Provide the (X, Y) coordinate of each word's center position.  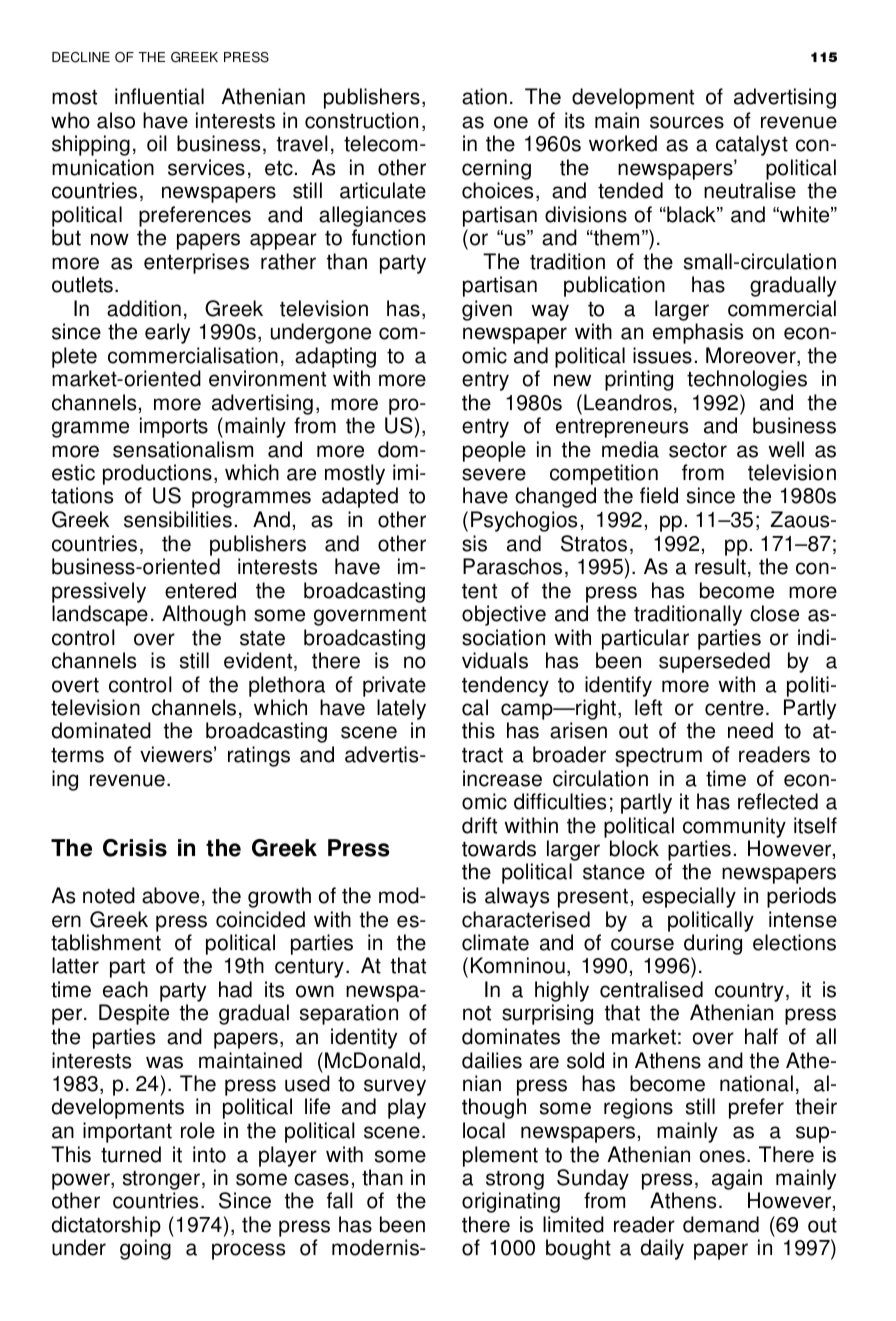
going (145, 1249)
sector (698, 450)
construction (361, 120)
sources (687, 122)
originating (511, 1202)
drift (479, 825)
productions (157, 476)
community (734, 827)
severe (494, 474)
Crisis (135, 848)
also (116, 120)
